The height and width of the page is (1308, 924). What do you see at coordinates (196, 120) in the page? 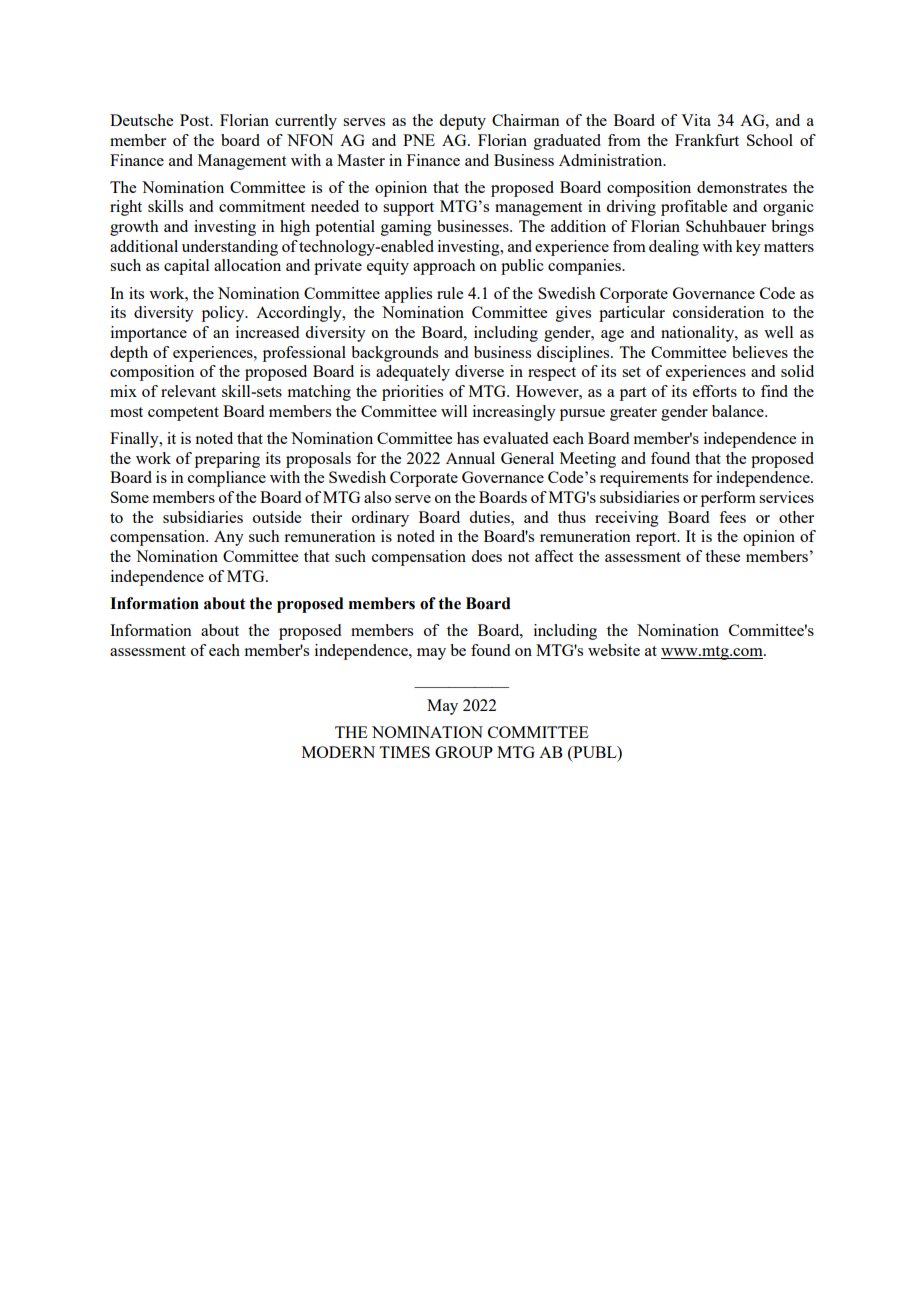
I see `Post` at bounding box center [196, 120].
